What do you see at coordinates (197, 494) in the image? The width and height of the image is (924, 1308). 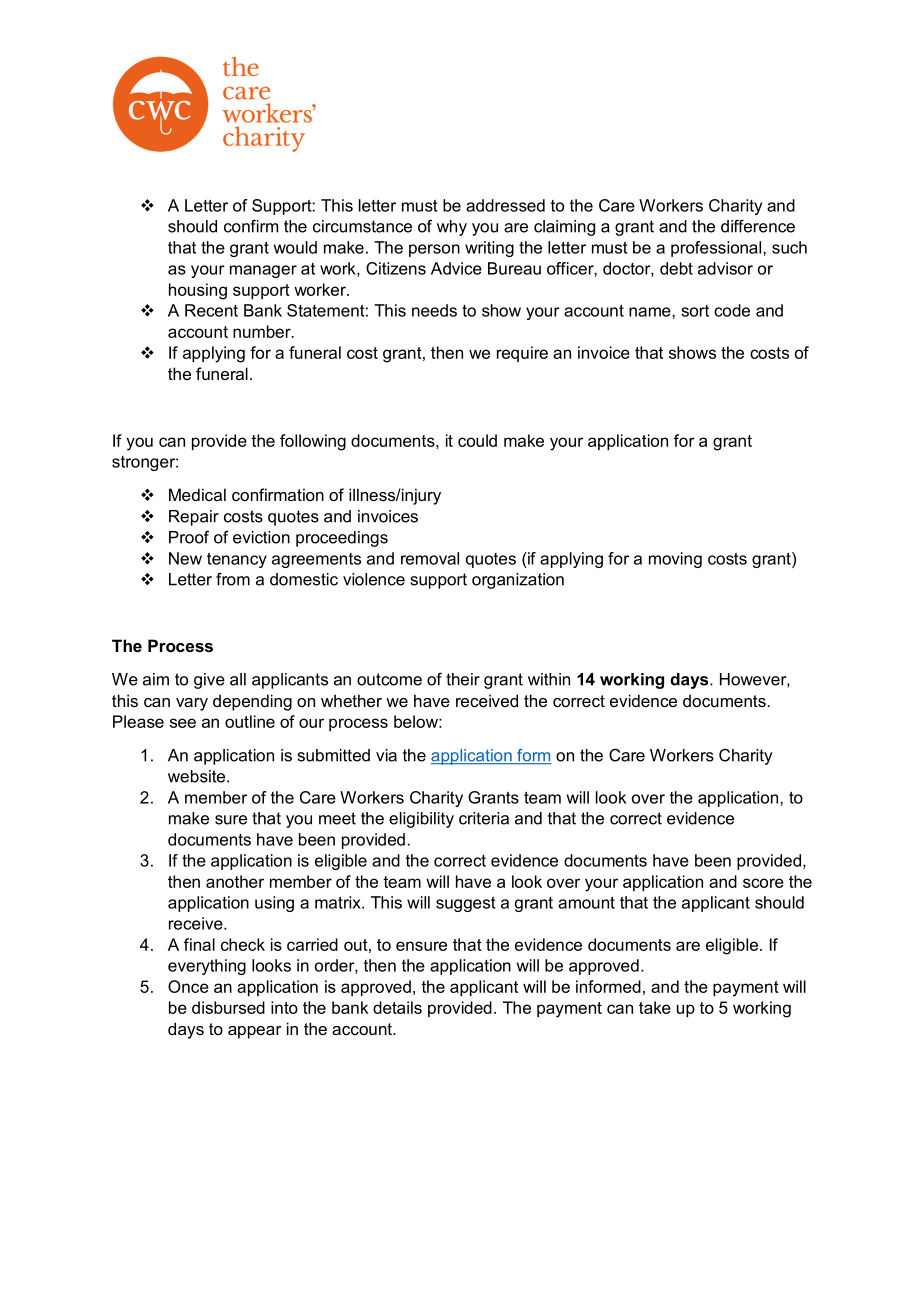 I see `Medical` at bounding box center [197, 494].
